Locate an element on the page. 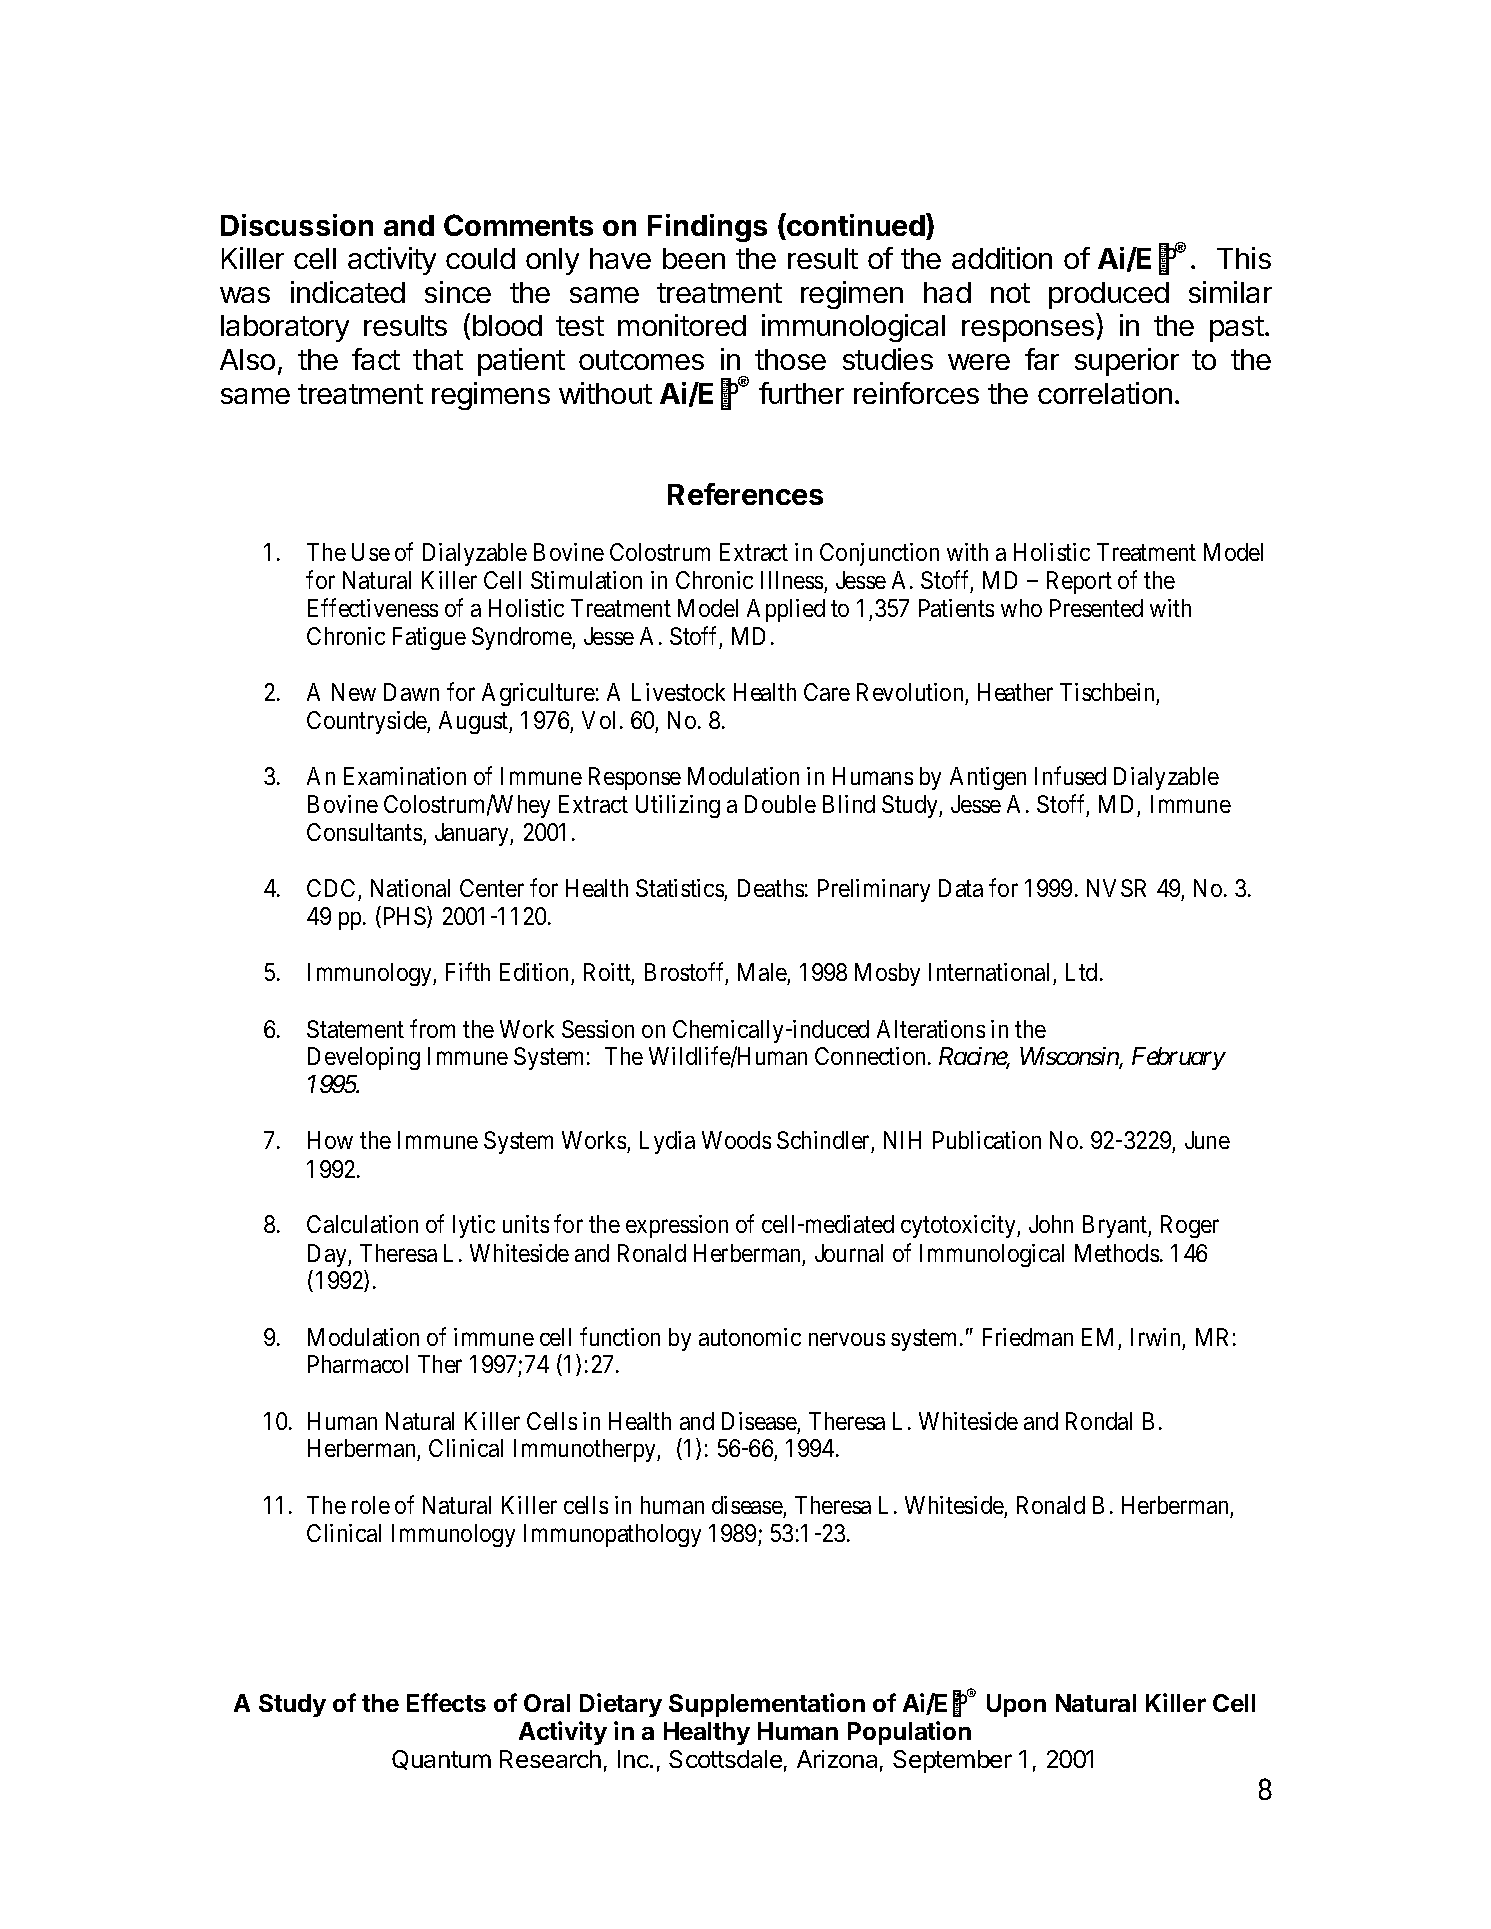 This document has width=1491, height=1929. Deaths is located at coordinates (771, 888).
